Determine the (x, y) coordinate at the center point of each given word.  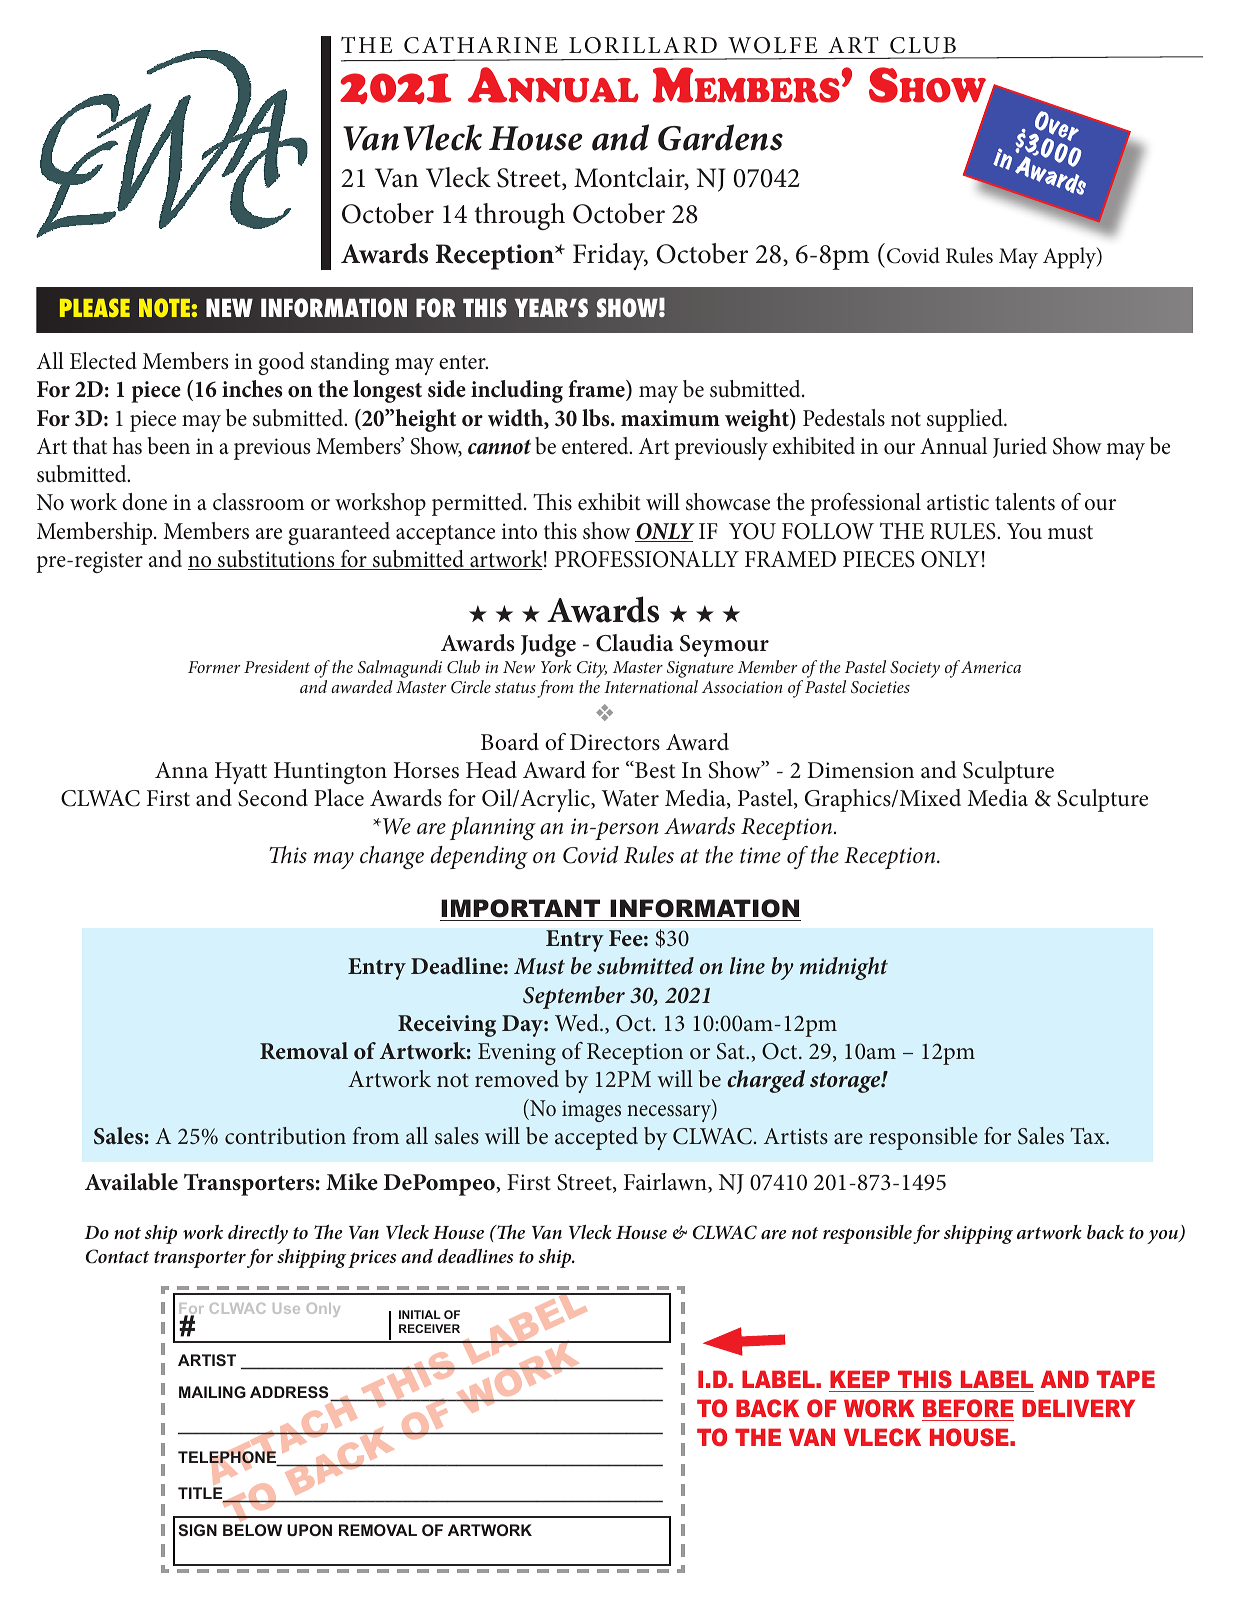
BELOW (252, 1530)
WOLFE (772, 45)
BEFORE (968, 1408)
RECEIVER (429, 1328)
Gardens (720, 137)
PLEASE (95, 307)
